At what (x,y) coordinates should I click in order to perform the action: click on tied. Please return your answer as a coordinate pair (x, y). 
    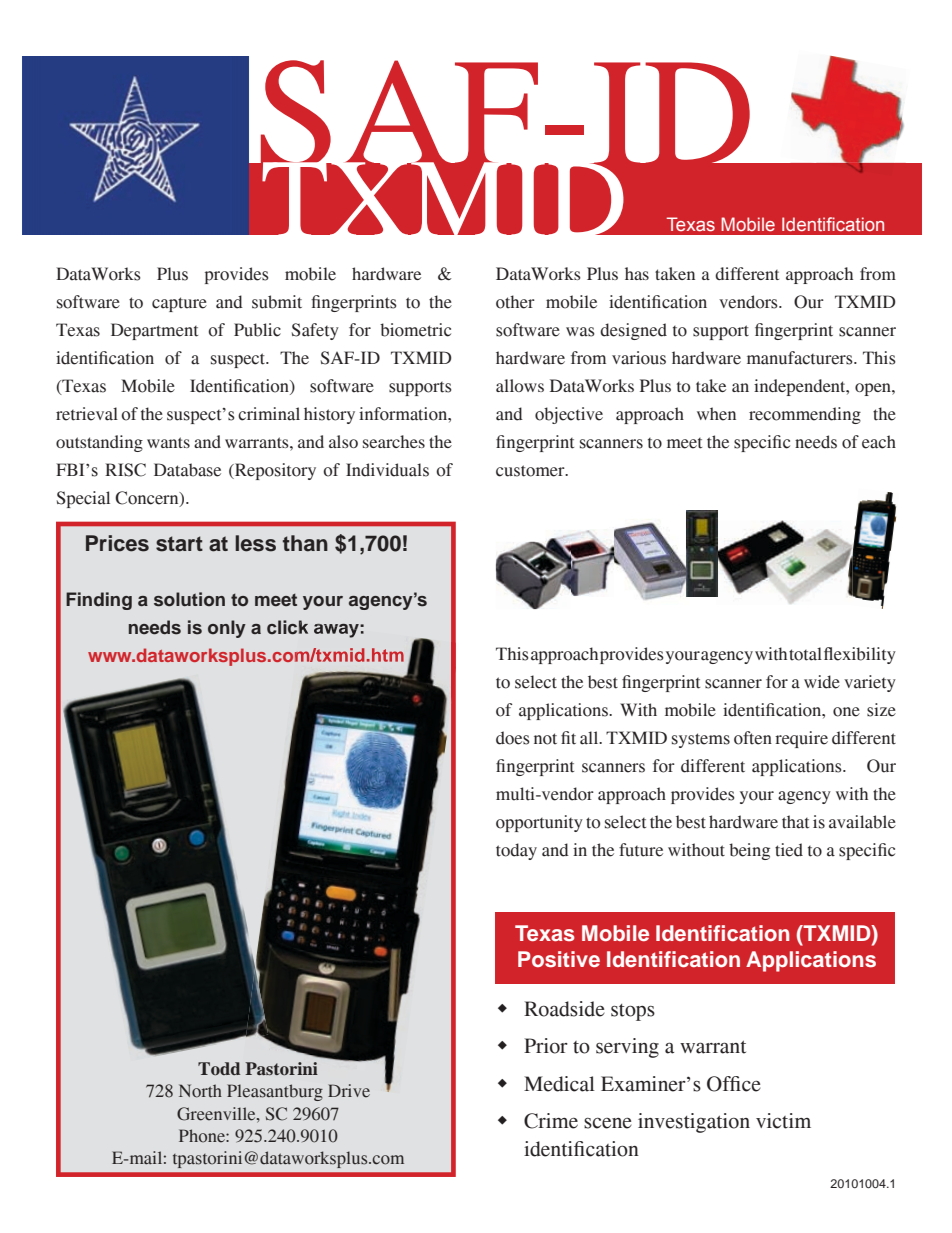
    Looking at the image, I should click on (789, 850).
